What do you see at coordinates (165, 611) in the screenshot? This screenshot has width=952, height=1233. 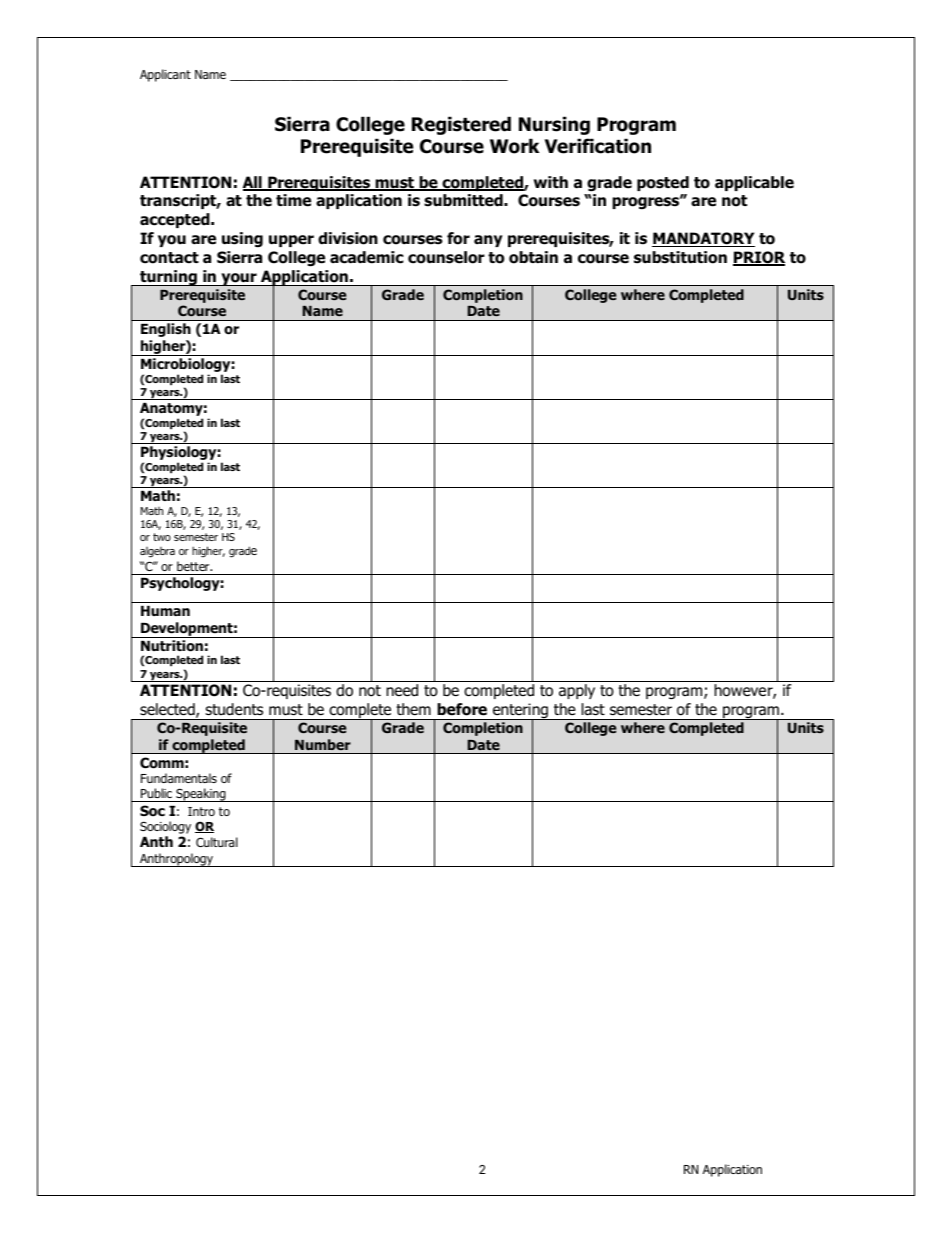 I see `Human` at bounding box center [165, 611].
